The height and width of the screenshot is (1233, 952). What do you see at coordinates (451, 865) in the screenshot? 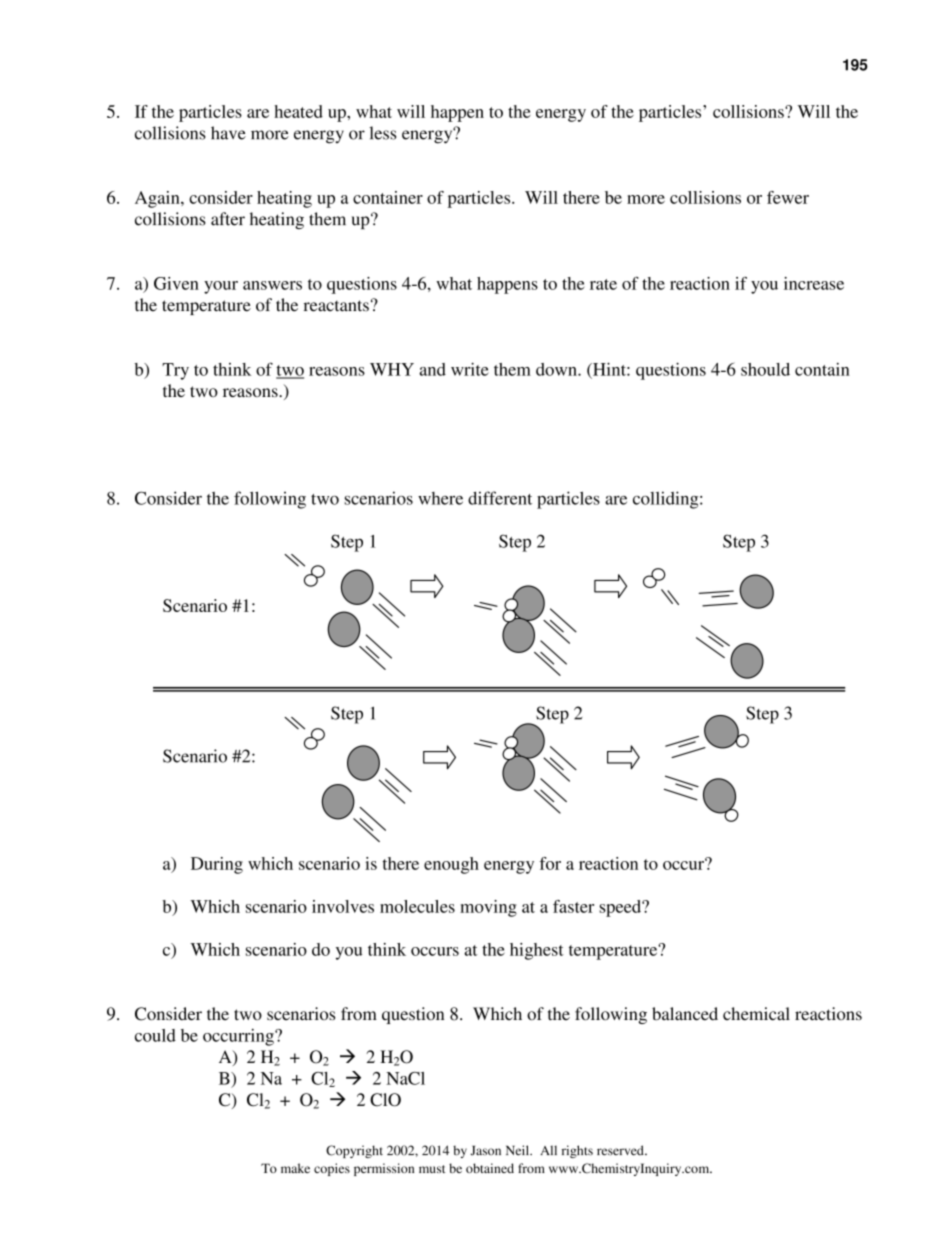
I see `enough` at bounding box center [451, 865].
